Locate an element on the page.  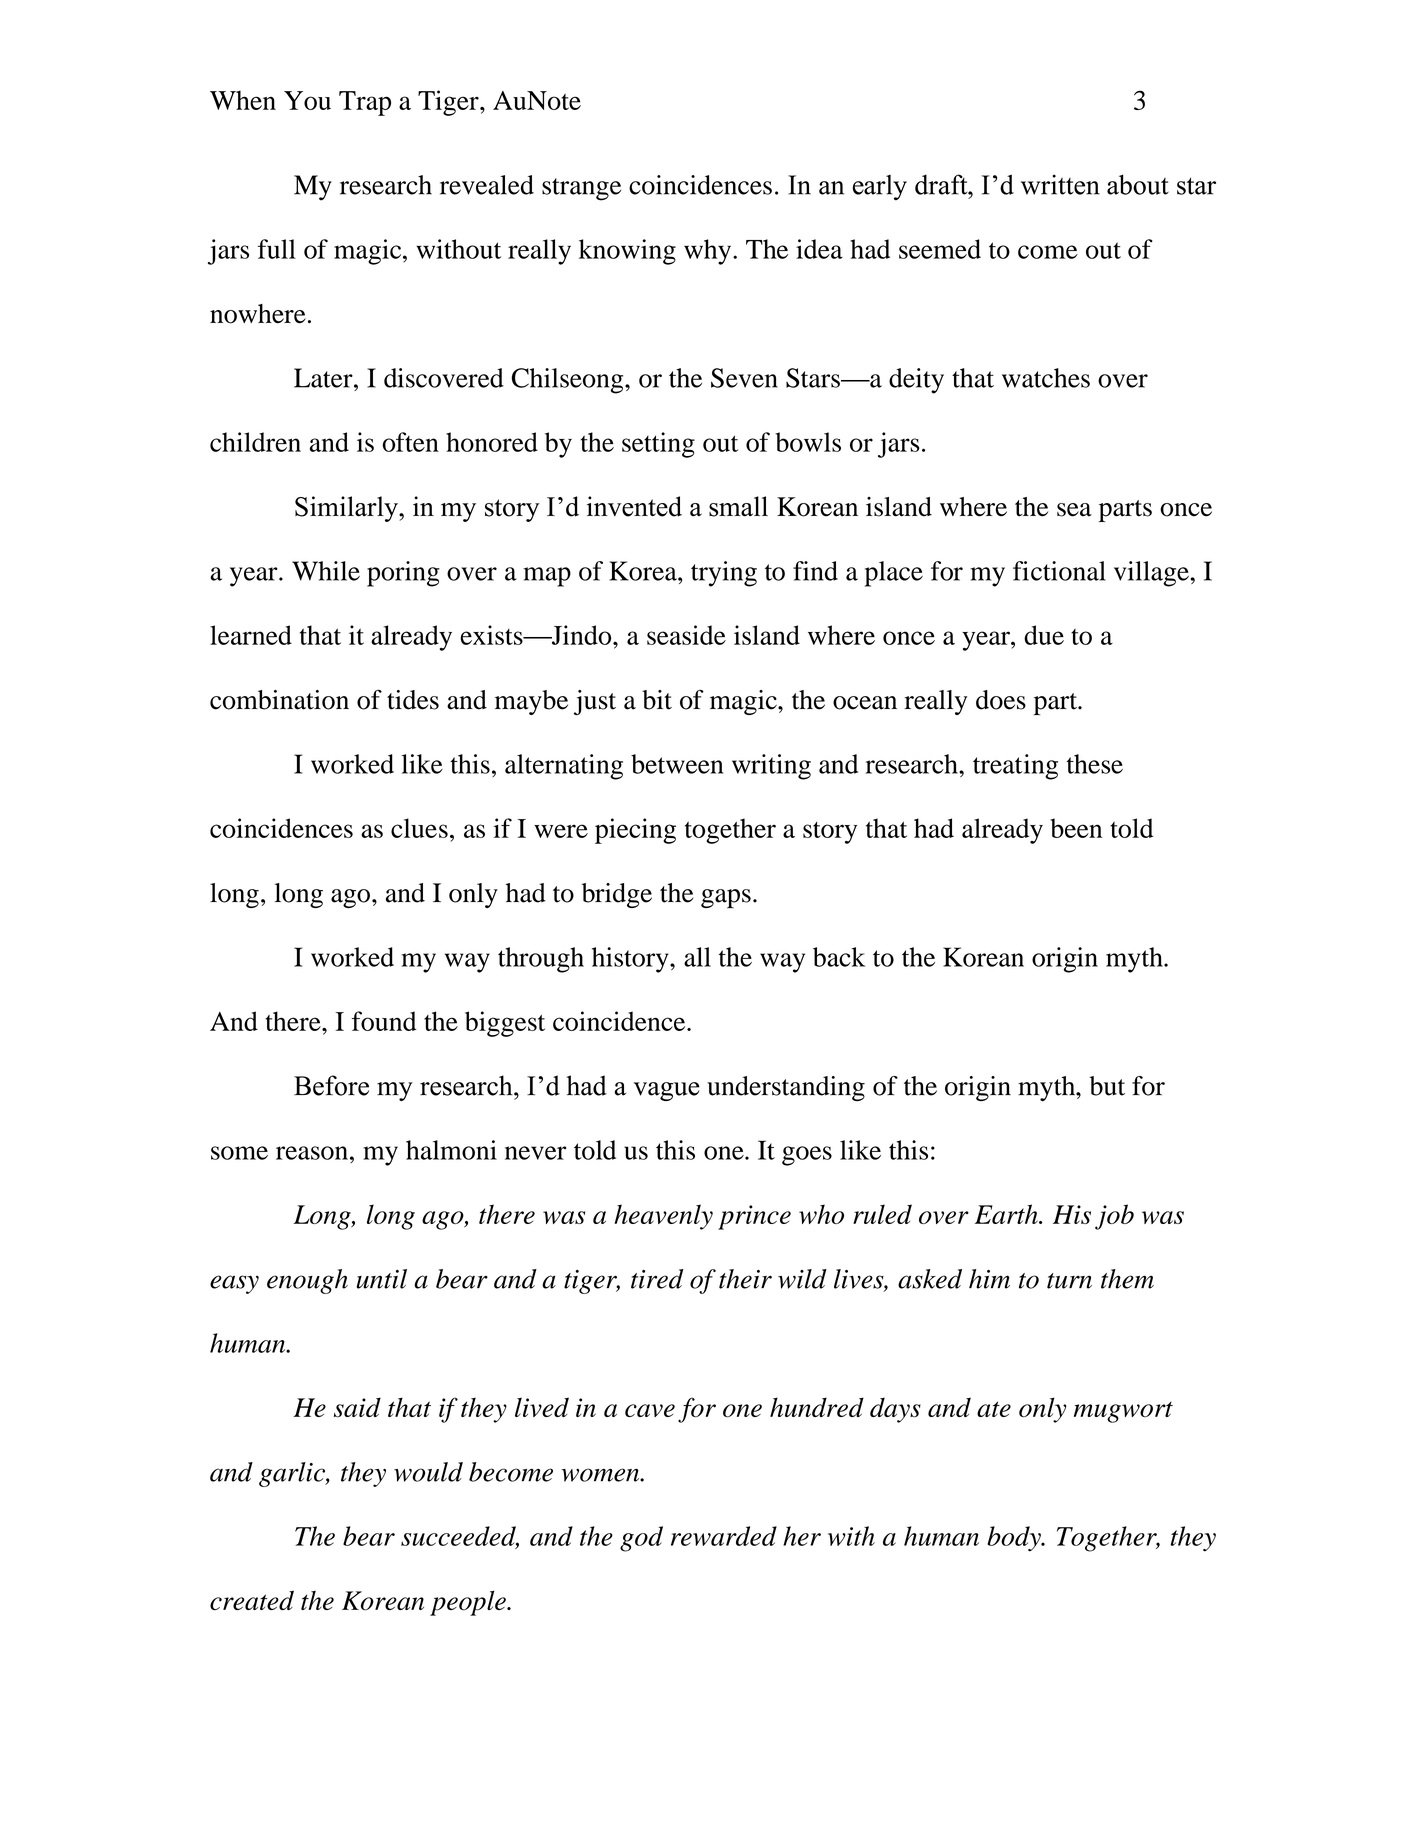
seaside is located at coordinates (686, 635).
